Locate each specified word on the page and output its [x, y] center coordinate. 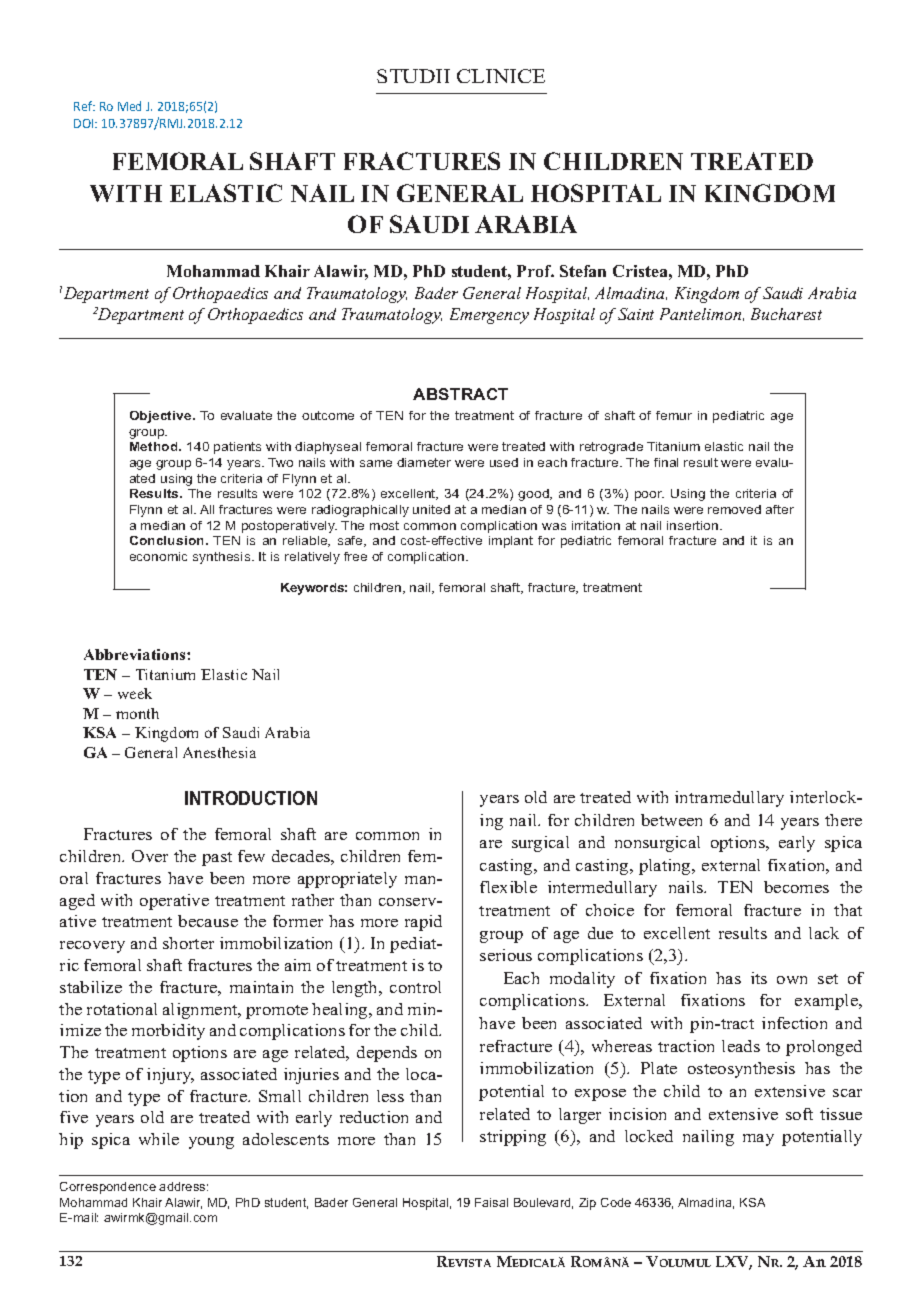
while [159, 1139]
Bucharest [786, 314]
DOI [85, 123]
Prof [535, 271]
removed [734, 509]
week [135, 693]
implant [511, 542]
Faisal [491, 1202]
